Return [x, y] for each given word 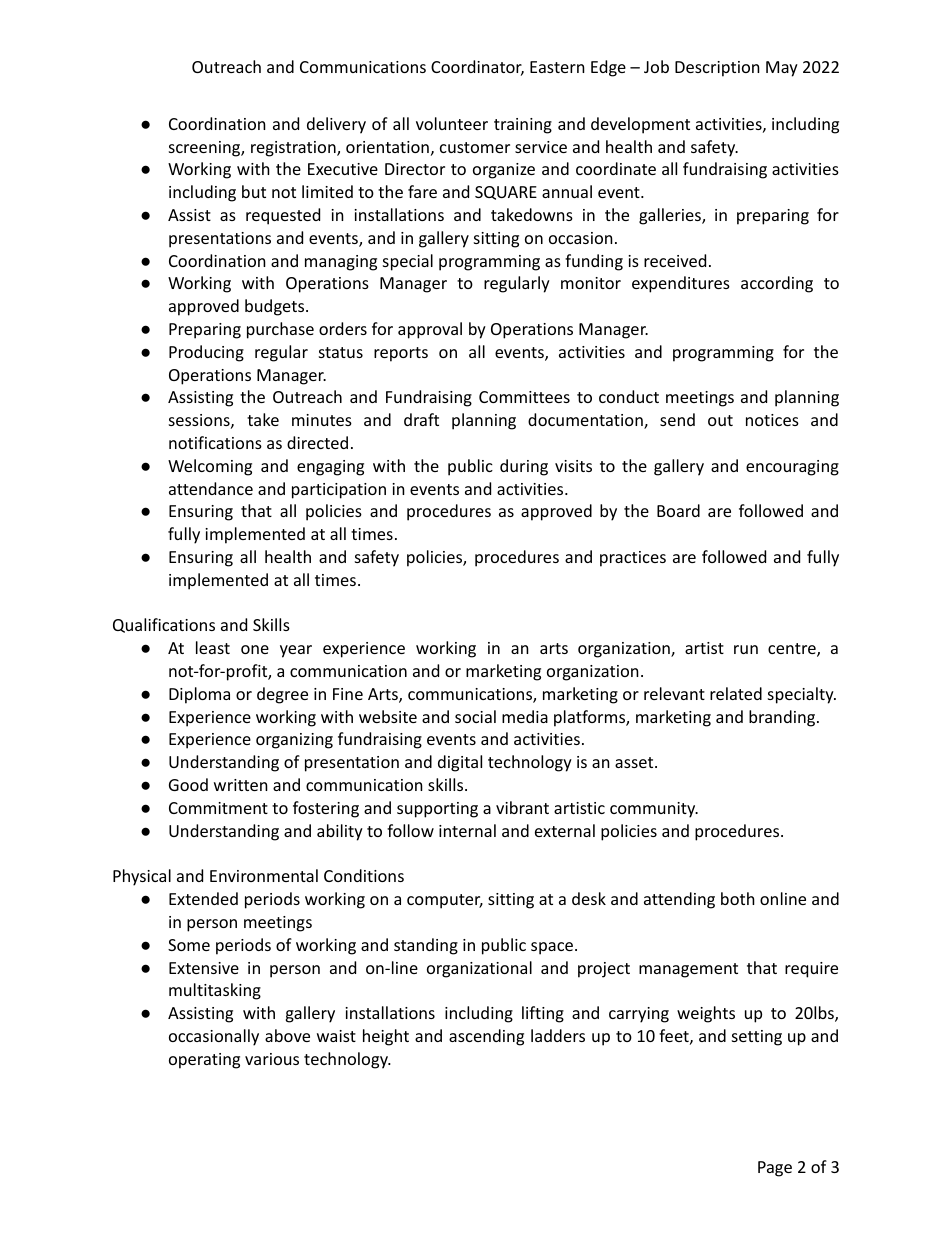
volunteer [452, 123]
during [524, 467]
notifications [215, 442]
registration [294, 149]
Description [717, 69]
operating [204, 1061]
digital [460, 763]
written [241, 785]
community [654, 810]
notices [772, 420]
